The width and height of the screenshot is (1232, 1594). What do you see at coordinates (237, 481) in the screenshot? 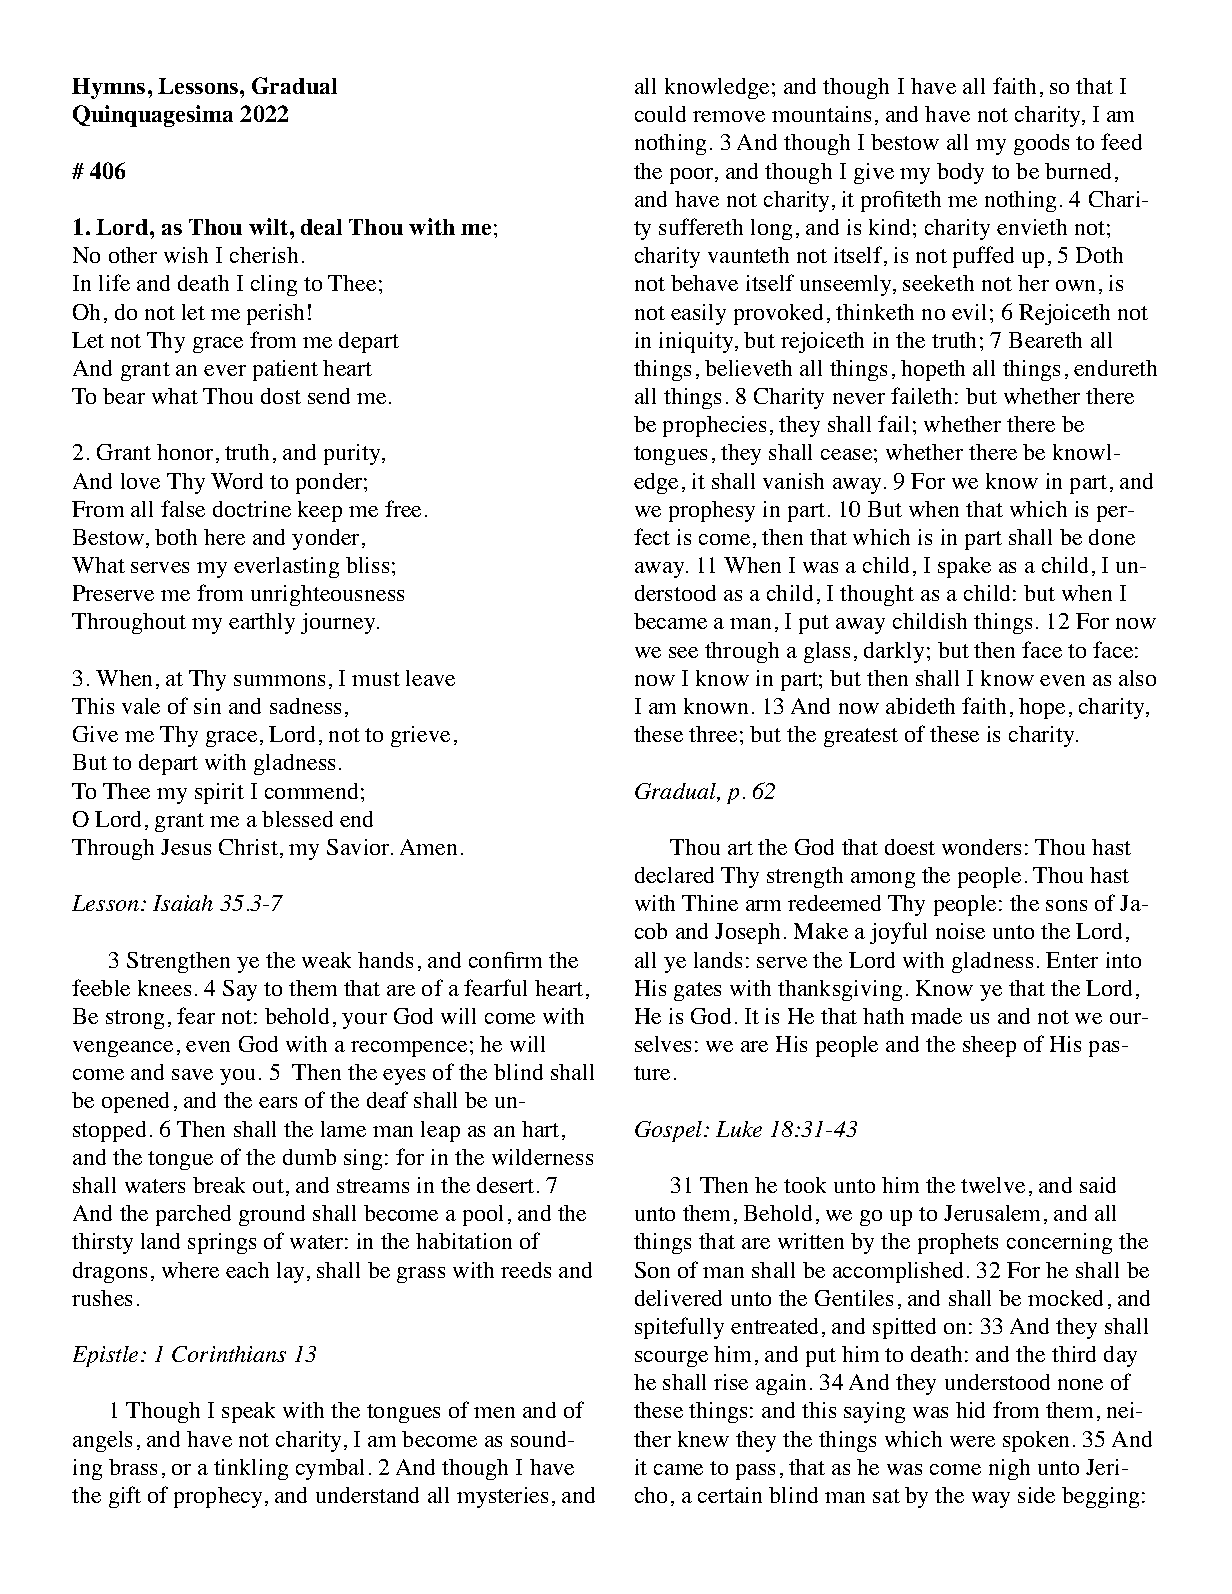
I see `Word` at bounding box center [237, 481].
